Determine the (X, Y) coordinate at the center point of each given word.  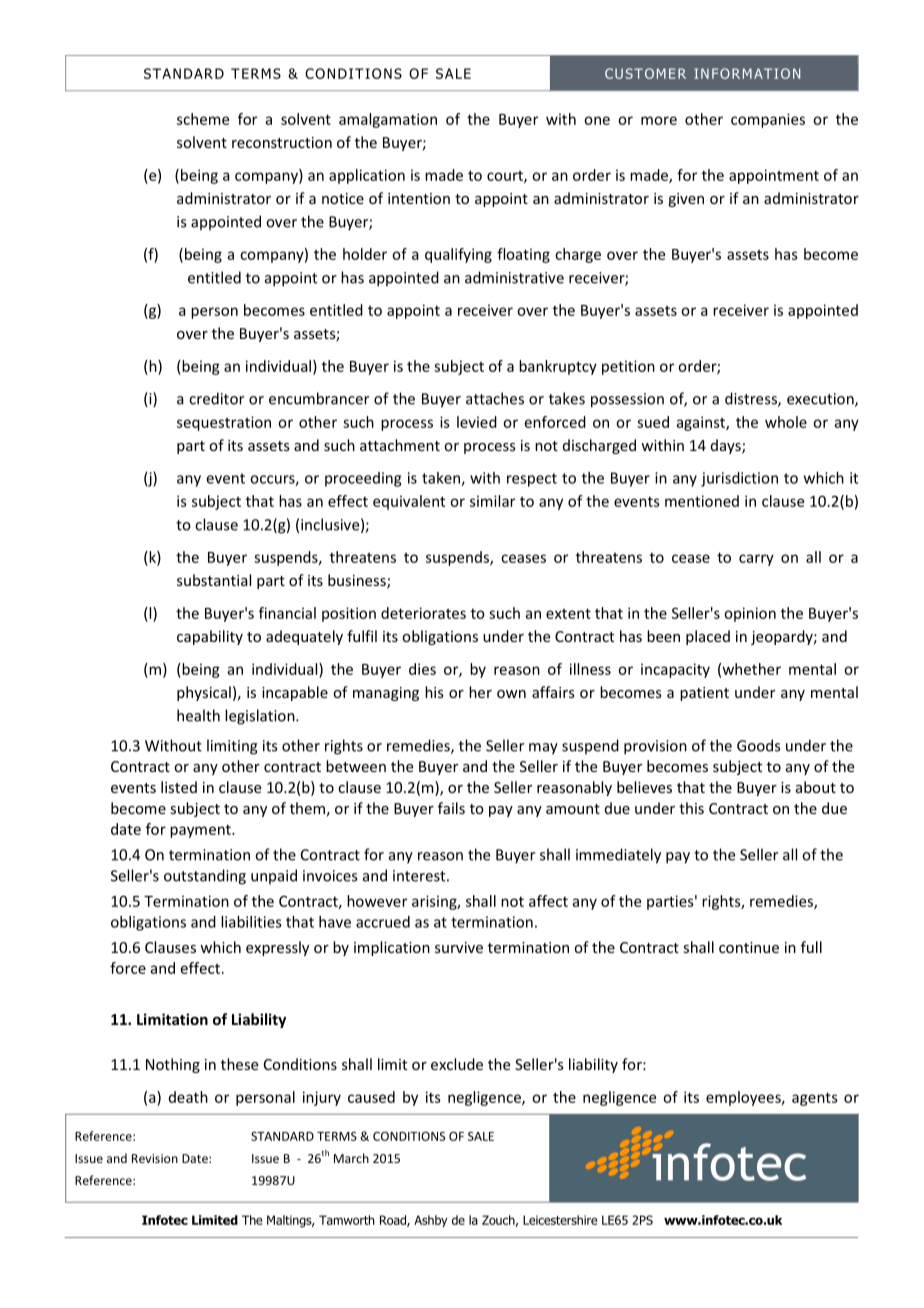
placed (708, 637)
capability (210, 637)
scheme (203, 119)
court (506, 177)
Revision (155, 1158)
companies (768, 120)
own (511, 694)
